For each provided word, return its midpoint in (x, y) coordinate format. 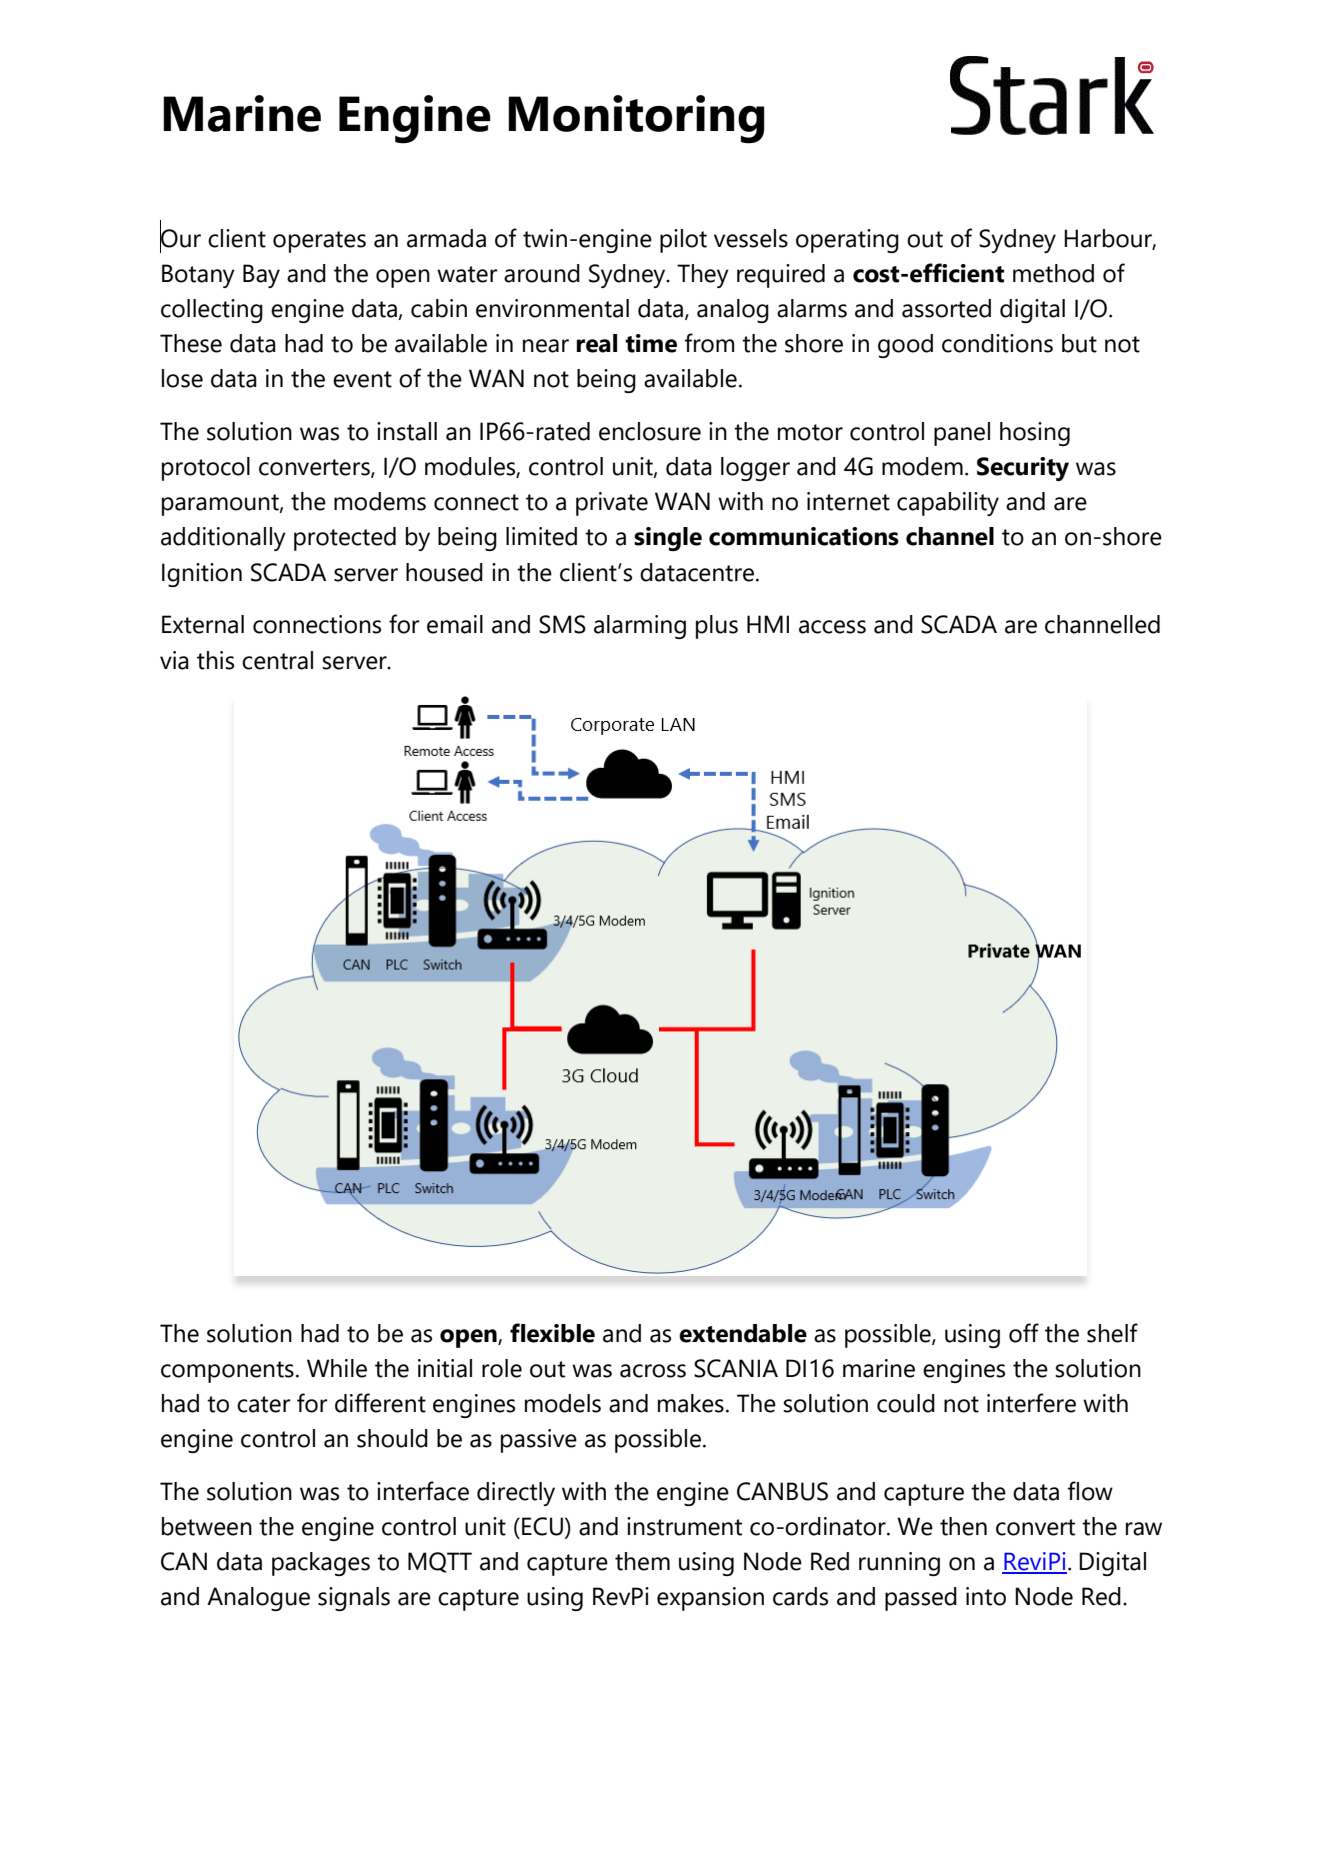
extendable (743, 1333)
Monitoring (636, 119)
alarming (640, 627)
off (1024, 1333)
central (277, 660)
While (337, 1368)
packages (321, 1564)
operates (319, 242)
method (1053, 273)
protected (345, 539)
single (668, 539)
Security (1023, 469)
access (832, 627)
